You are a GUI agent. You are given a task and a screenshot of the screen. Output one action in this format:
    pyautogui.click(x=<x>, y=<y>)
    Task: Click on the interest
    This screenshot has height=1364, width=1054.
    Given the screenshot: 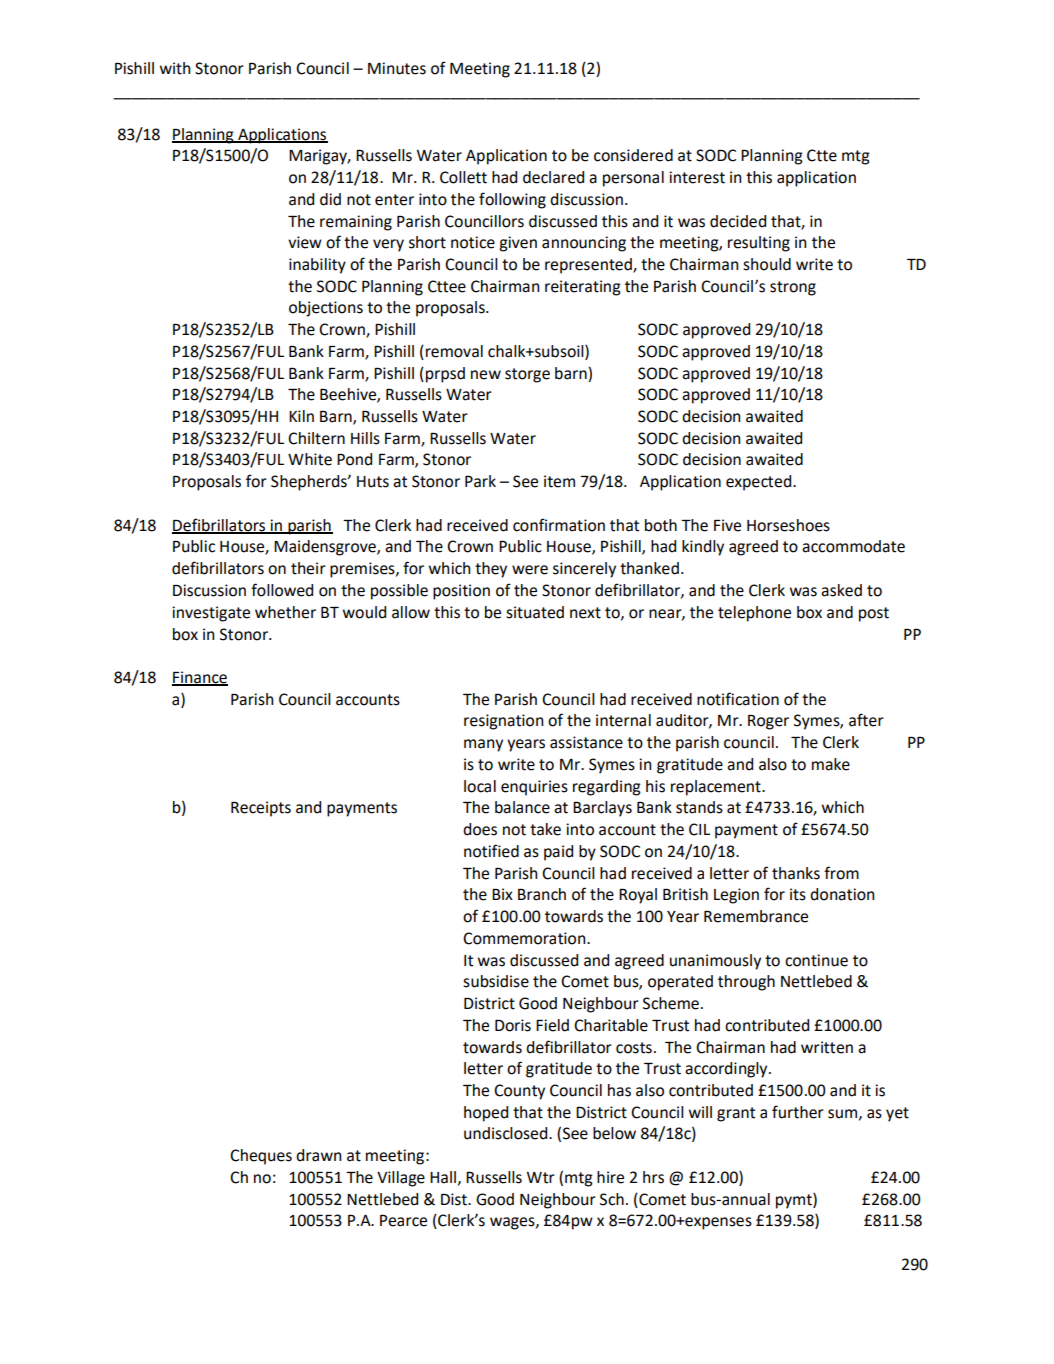 What is the action you would take?
    pyautogui.click(x=697, y=177)
